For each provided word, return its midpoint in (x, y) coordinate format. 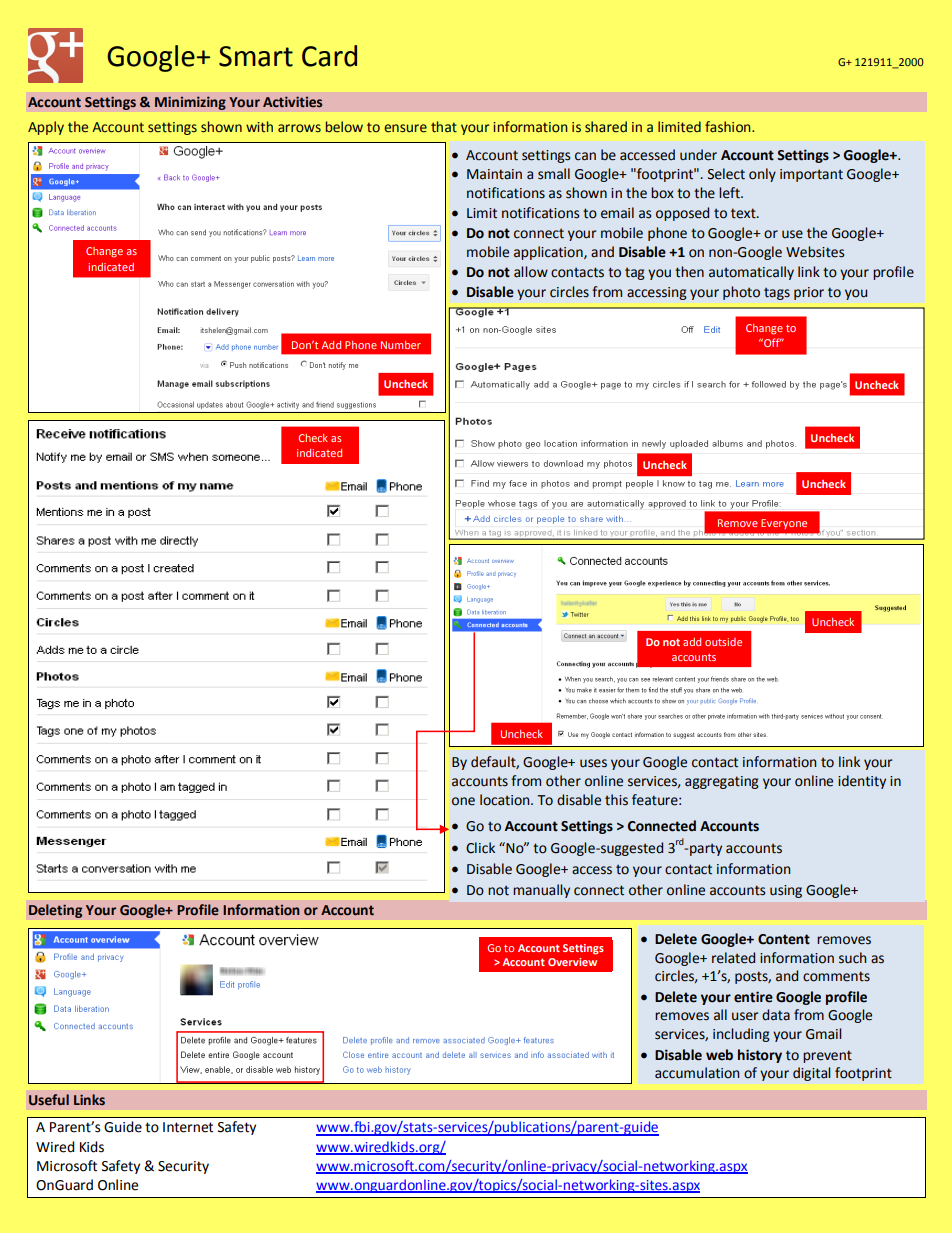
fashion (729, 127)
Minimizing (190, 103)
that (444, 127)
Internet (188, 1127)
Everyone (784, 524)
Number (401, 345)
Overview (572, 962)
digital (811, 1074)
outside (723, 642)
